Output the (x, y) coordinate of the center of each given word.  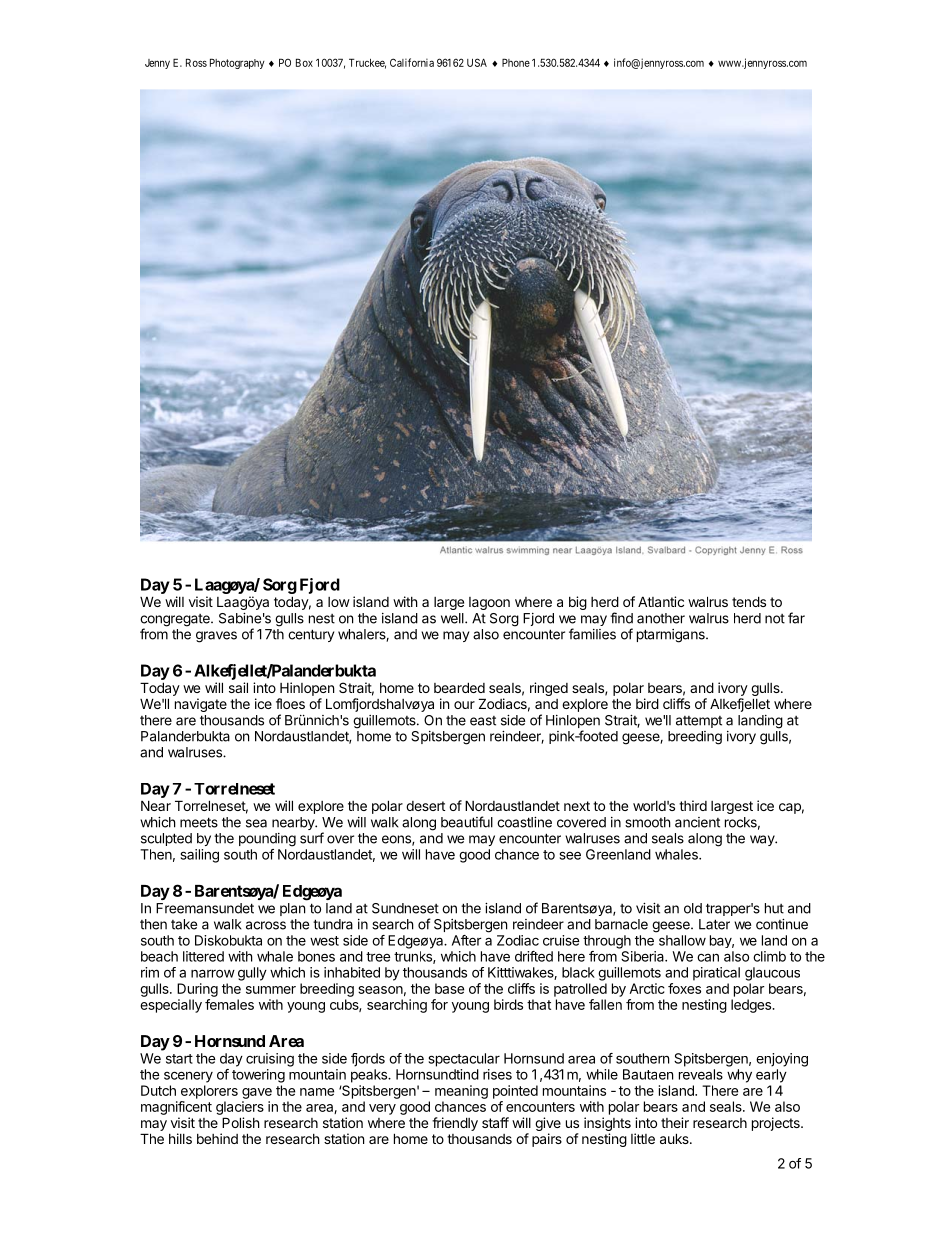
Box (304, 62)
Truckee (367, 63)
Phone (516, 62)
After (467, 940)
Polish (241, 1122)
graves (216, 637)
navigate (201, 705)
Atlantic (661, 601)
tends (749, 601)
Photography (237, 63)
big (578, 603)
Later (714, 924)
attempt (699, 722)
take (184, 924)
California (412, 62)
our (464, 705)
